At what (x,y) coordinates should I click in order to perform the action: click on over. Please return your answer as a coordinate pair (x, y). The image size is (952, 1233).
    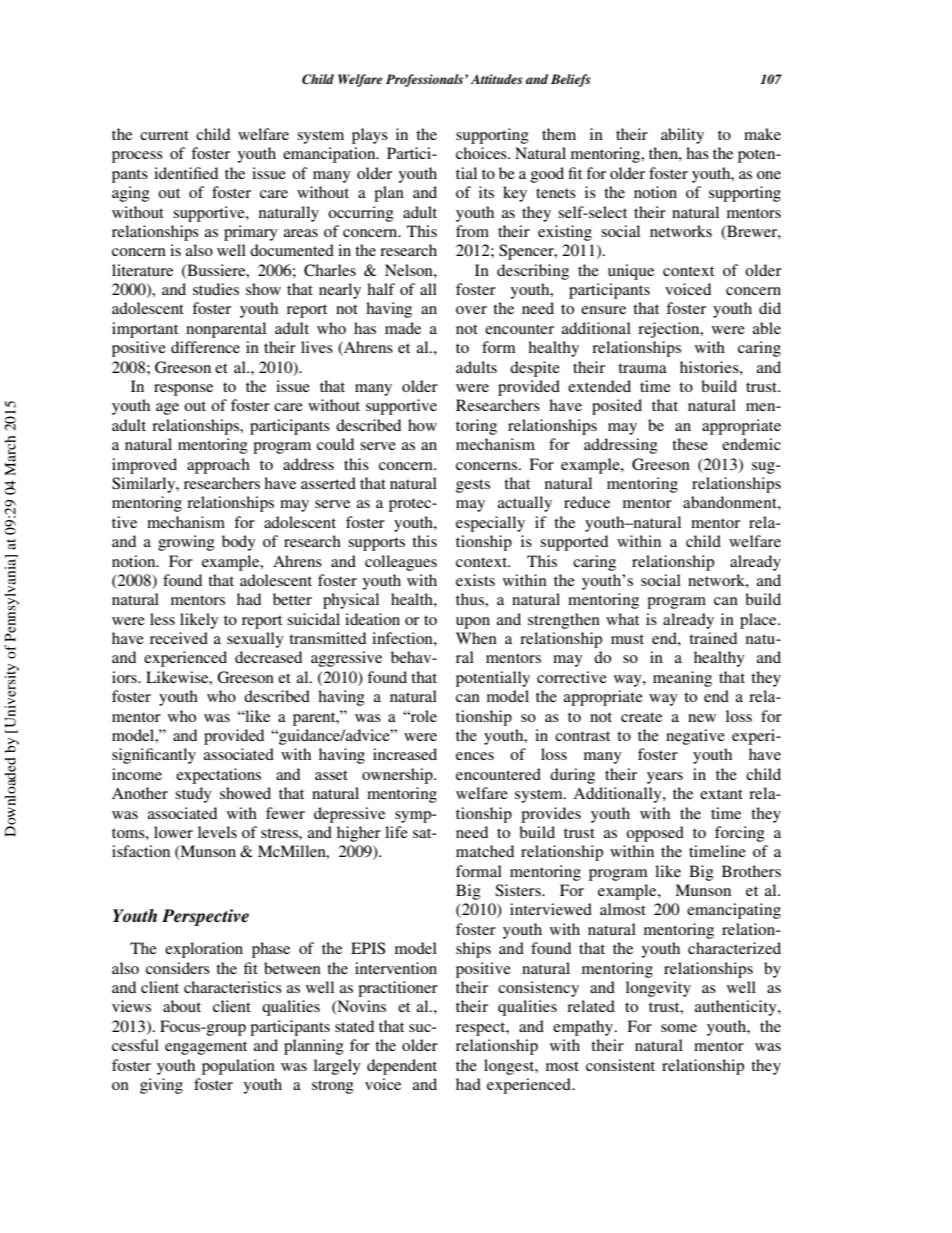
    Looking at the image, I should click on (471, 310).
